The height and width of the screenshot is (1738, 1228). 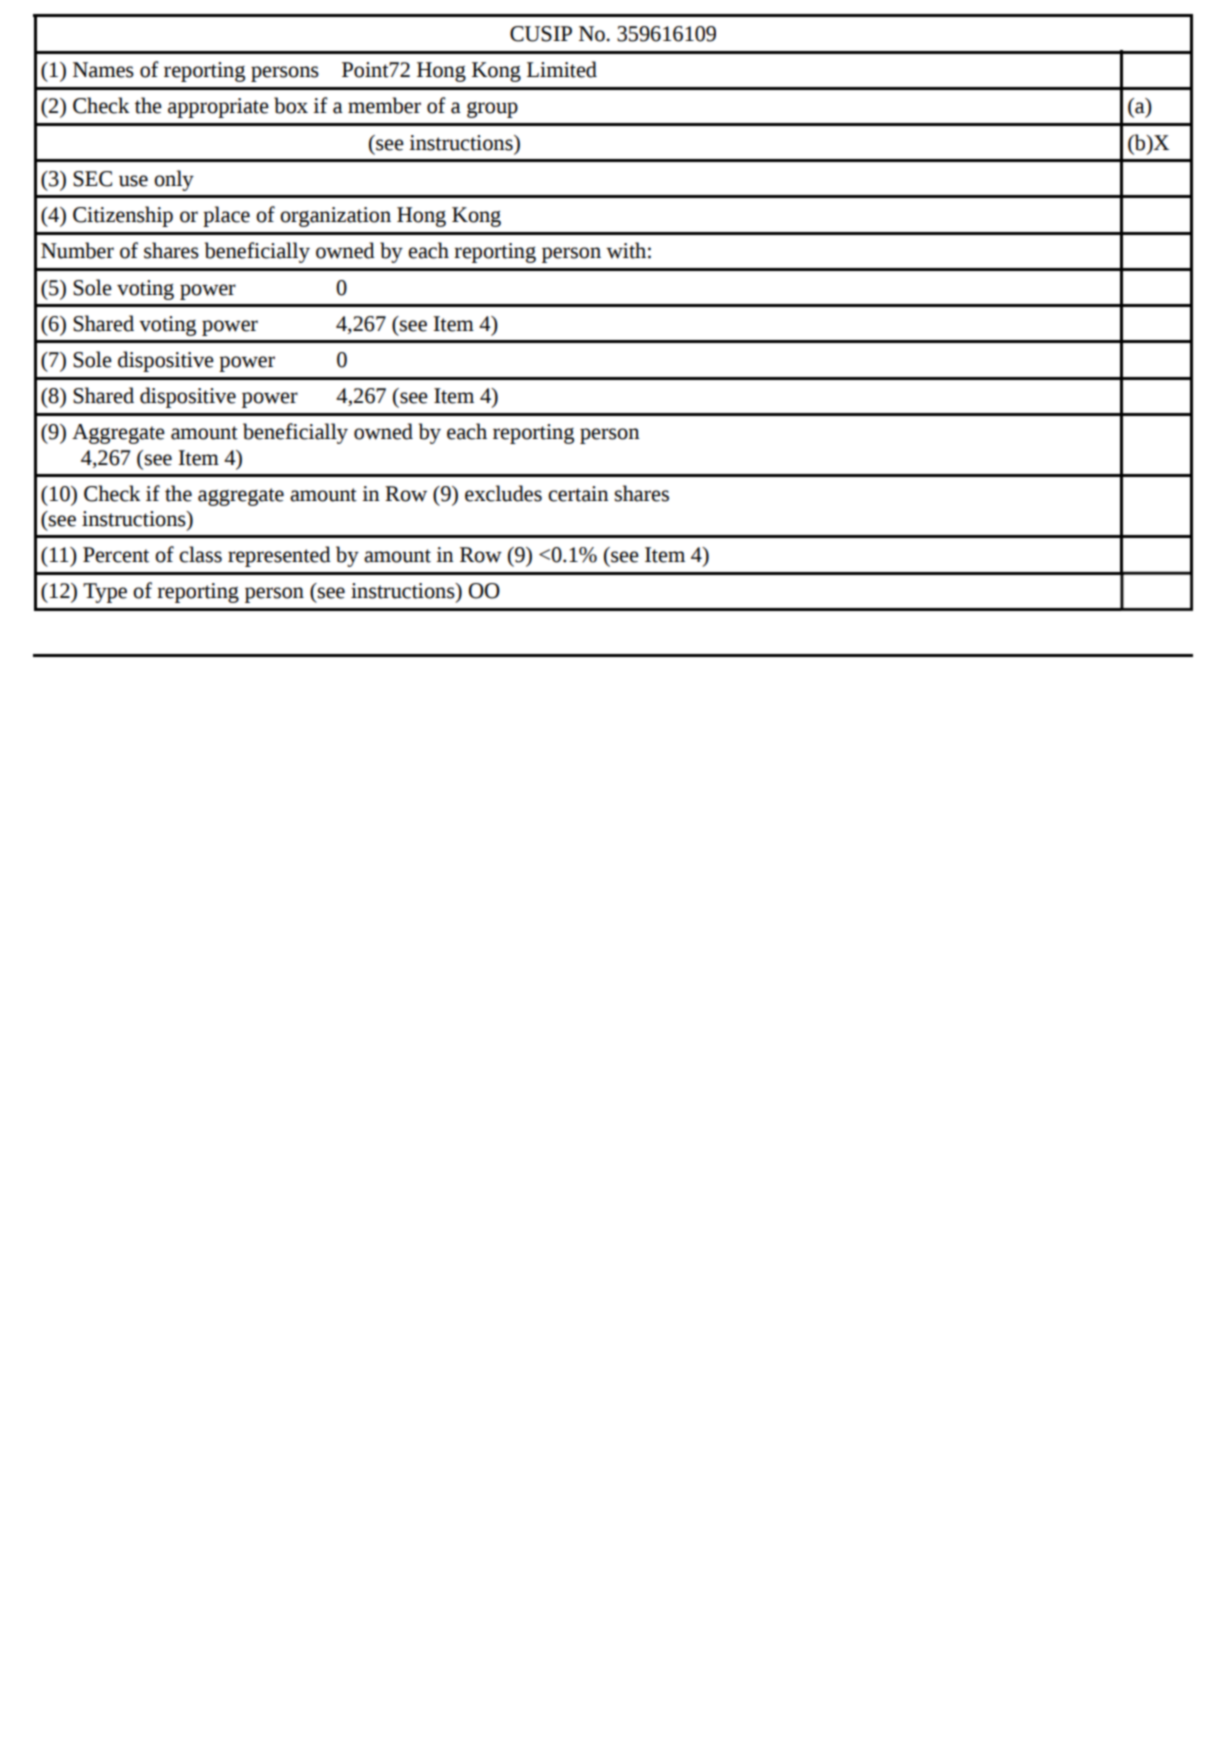 I want to click on Names, so click(x=103, y=70).
